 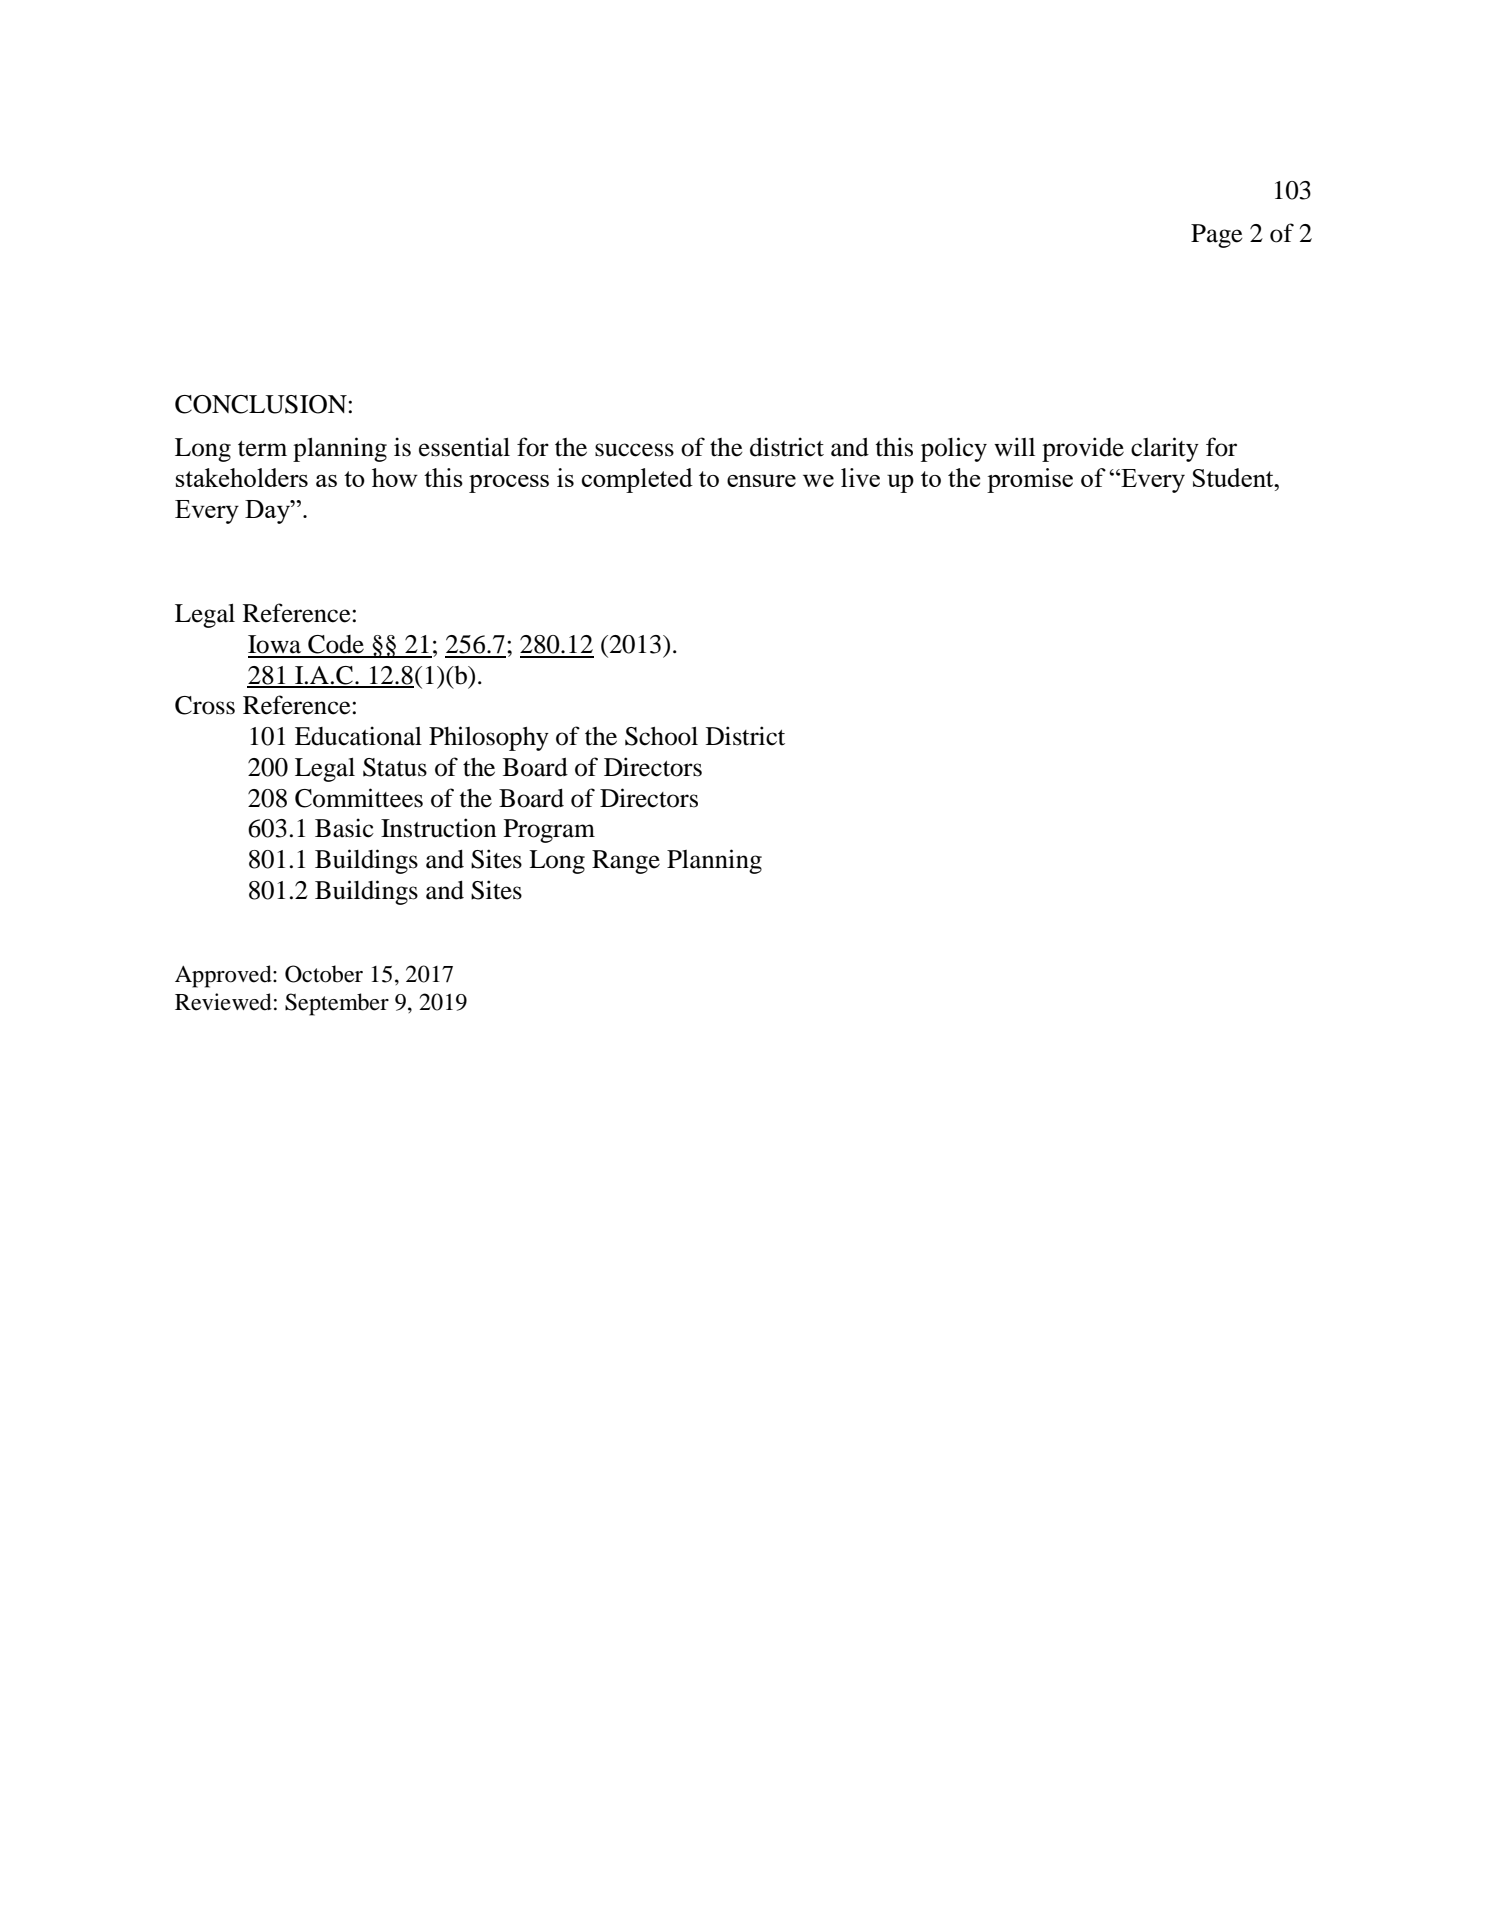 What do you see at coordinates (262, 404) in the screenshot?
I see `CONCLUSION` at bounding box center [262, 404].
